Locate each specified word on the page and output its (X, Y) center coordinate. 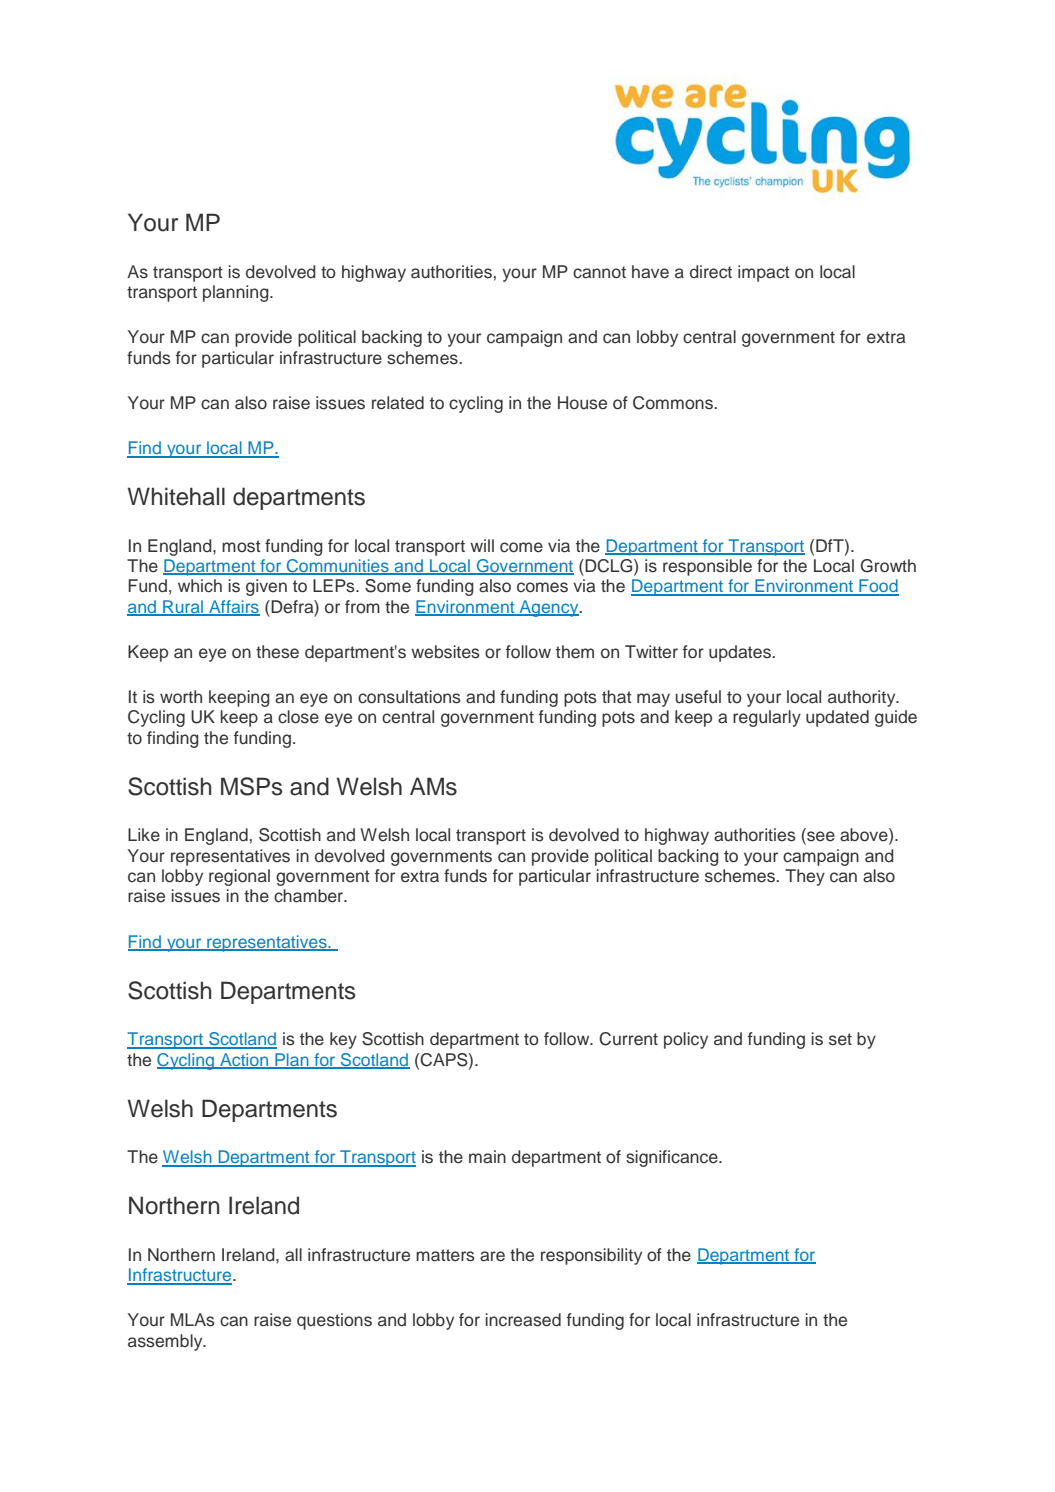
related (398, 403)
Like (144, 835)
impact (764, 273)
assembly (166, 1342)
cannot (599, 272)
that (617, 697)
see (820, 836)
